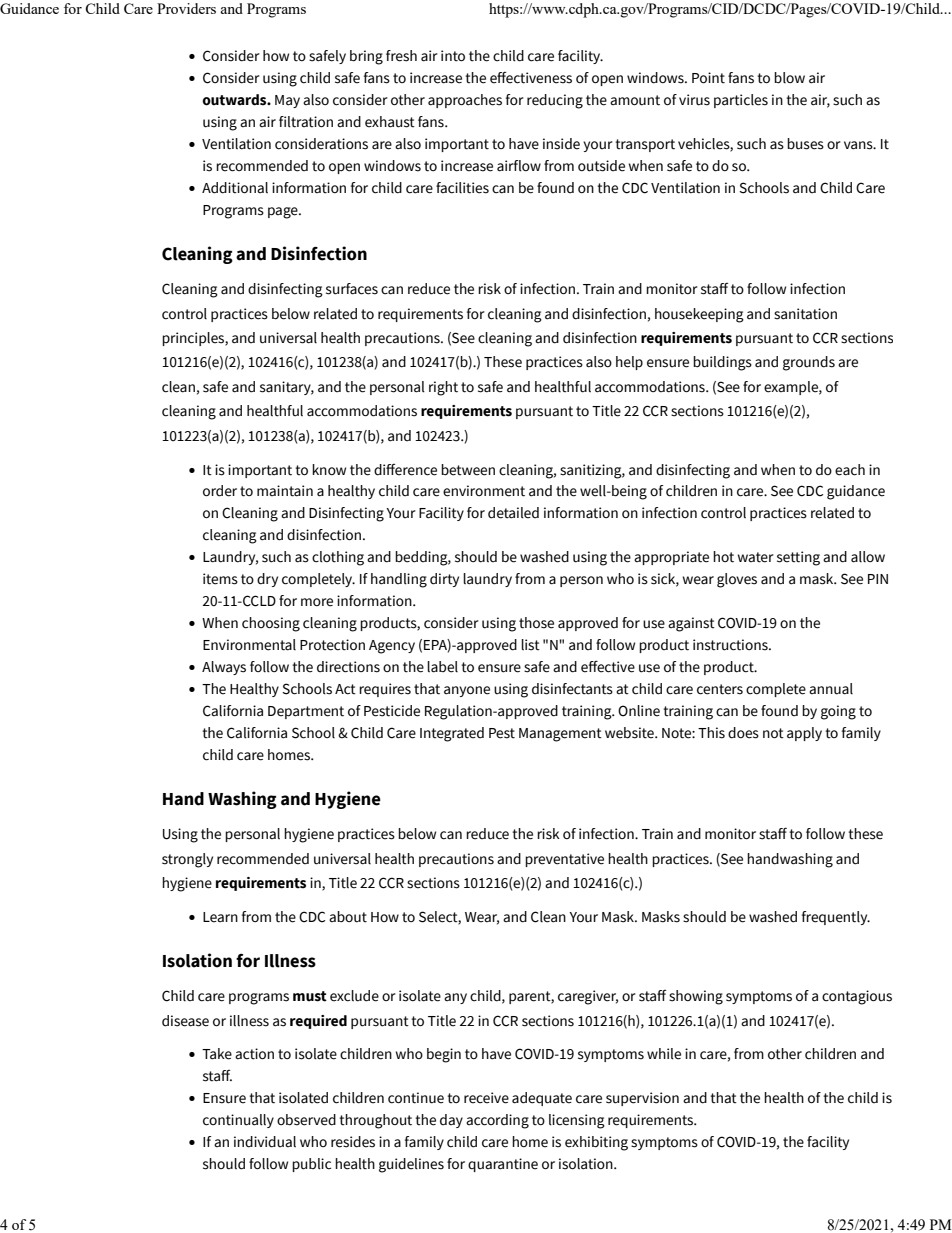  What do you see at coordinates (265, 1142) in the document?
I see `individual` at bounding box center [265, 1142].
